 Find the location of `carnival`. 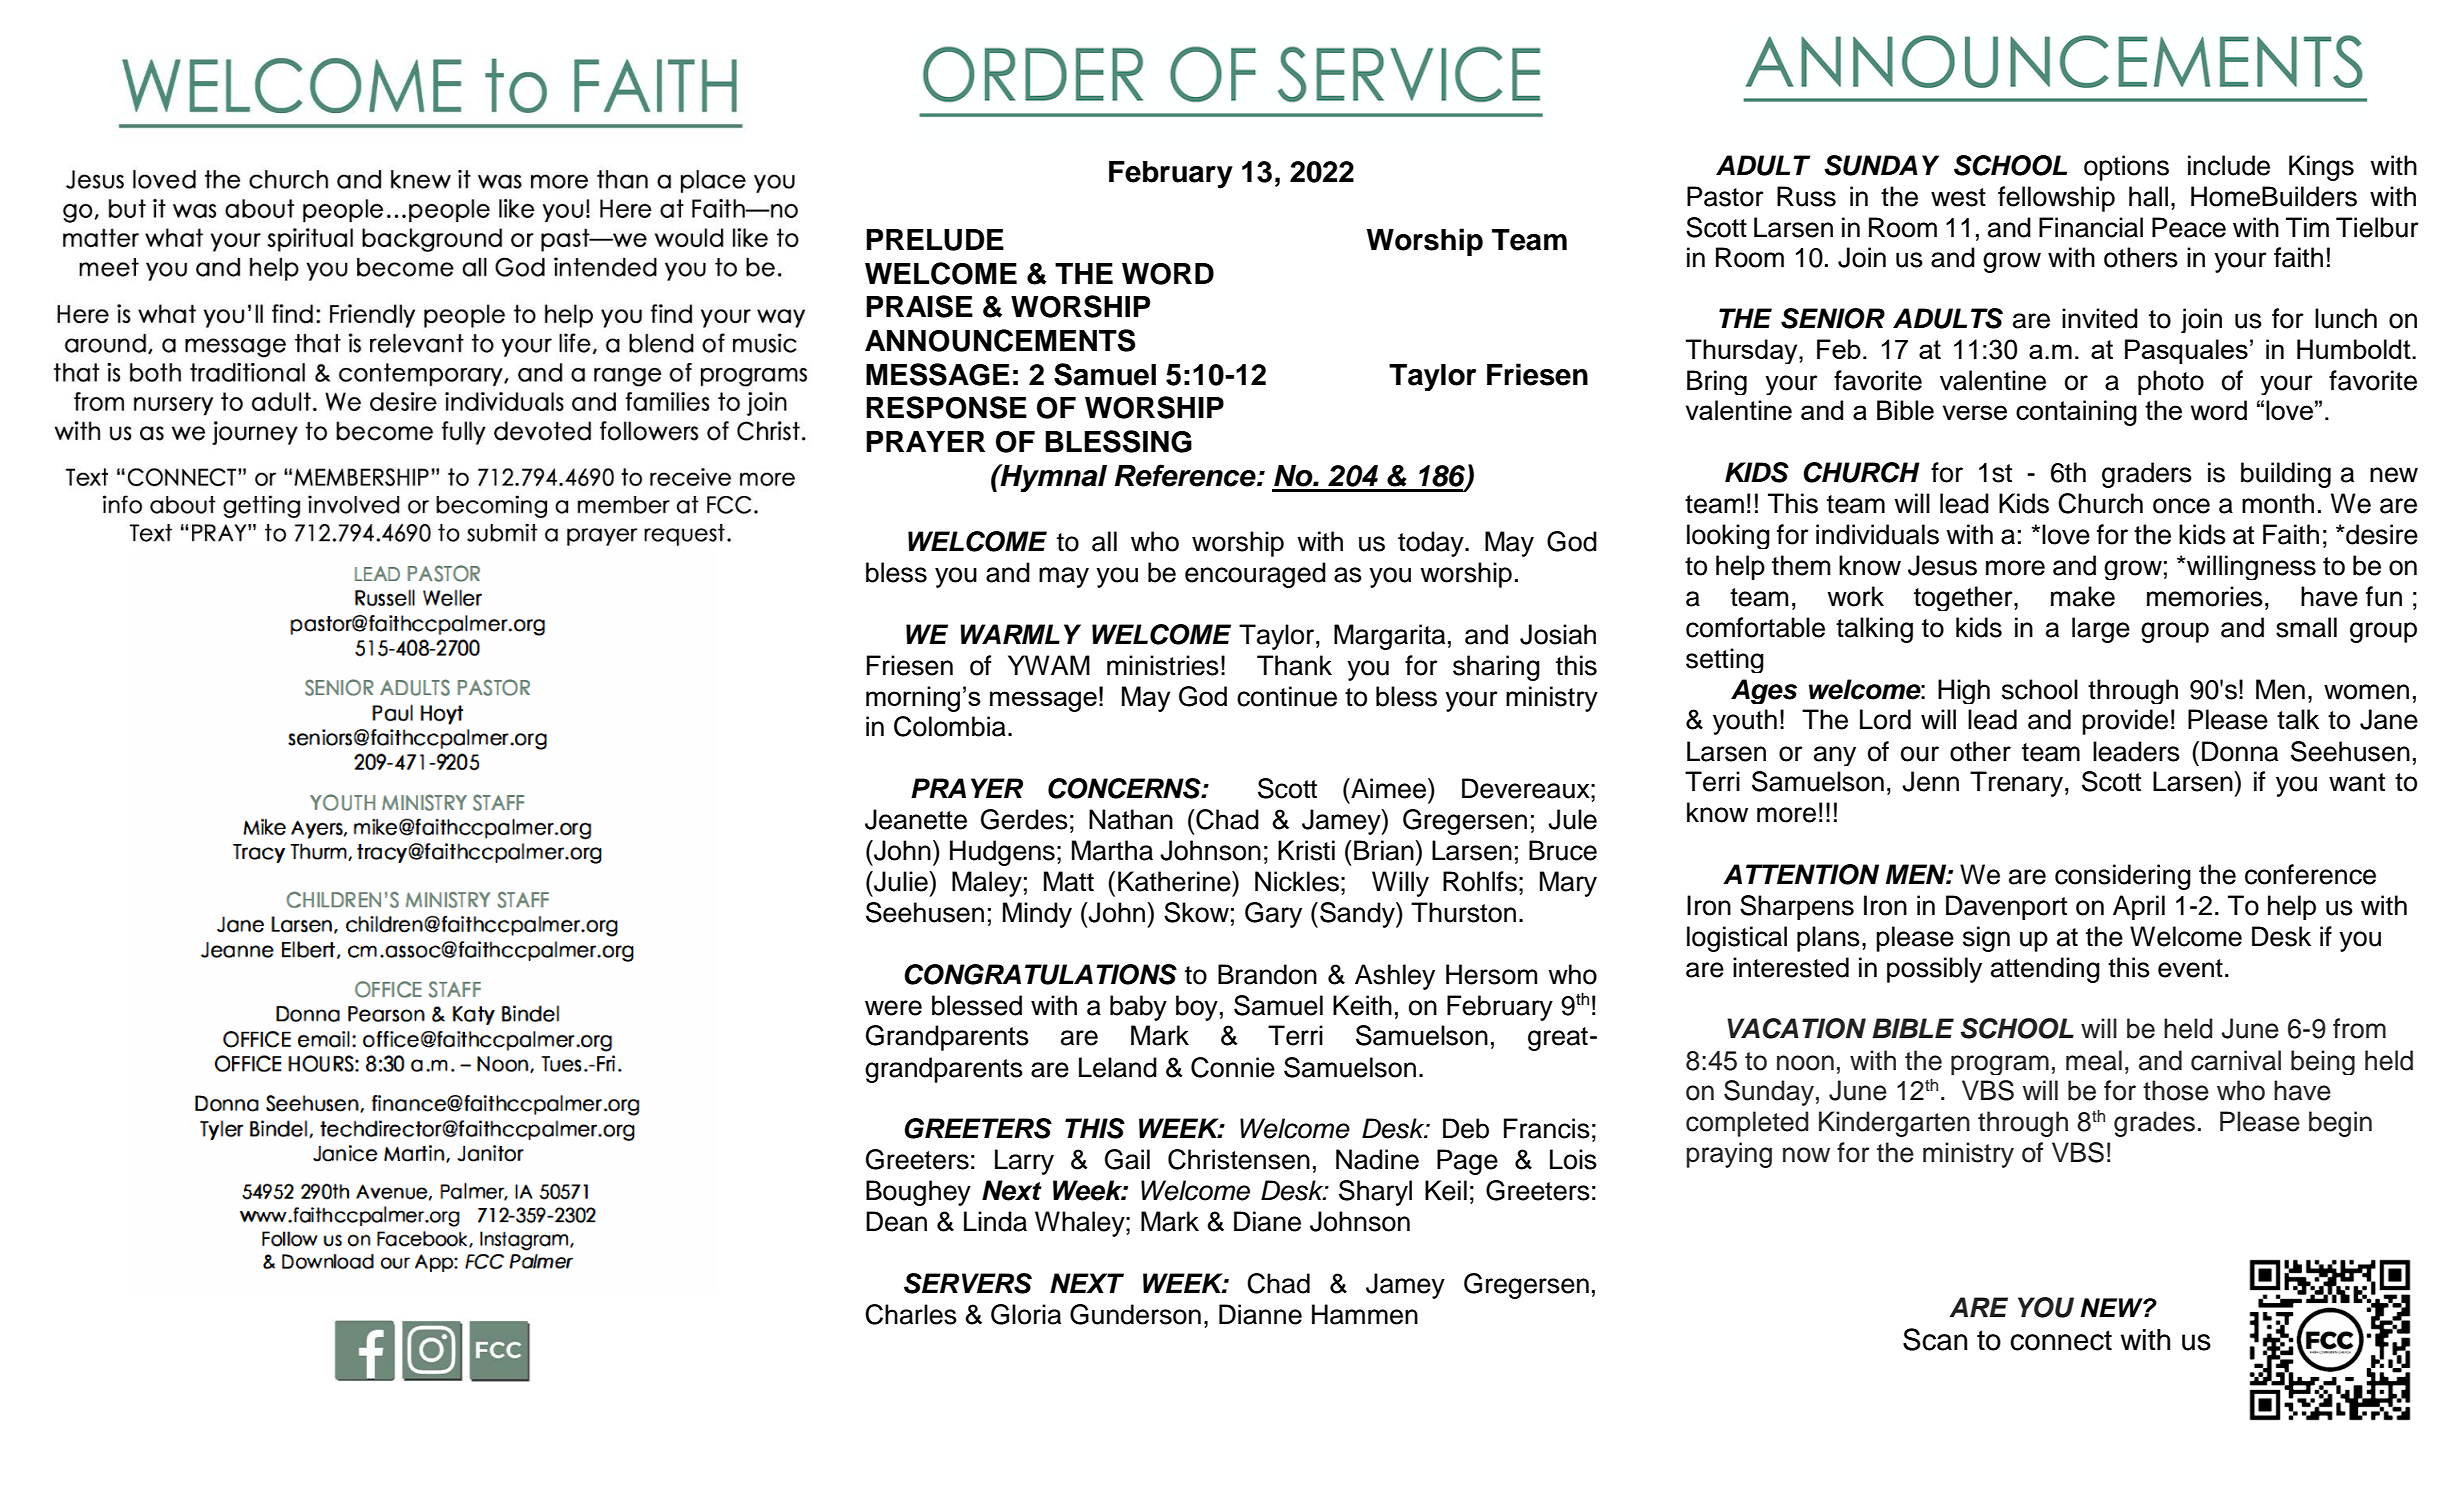

carnival is located at coordinates (2236, 1060).
